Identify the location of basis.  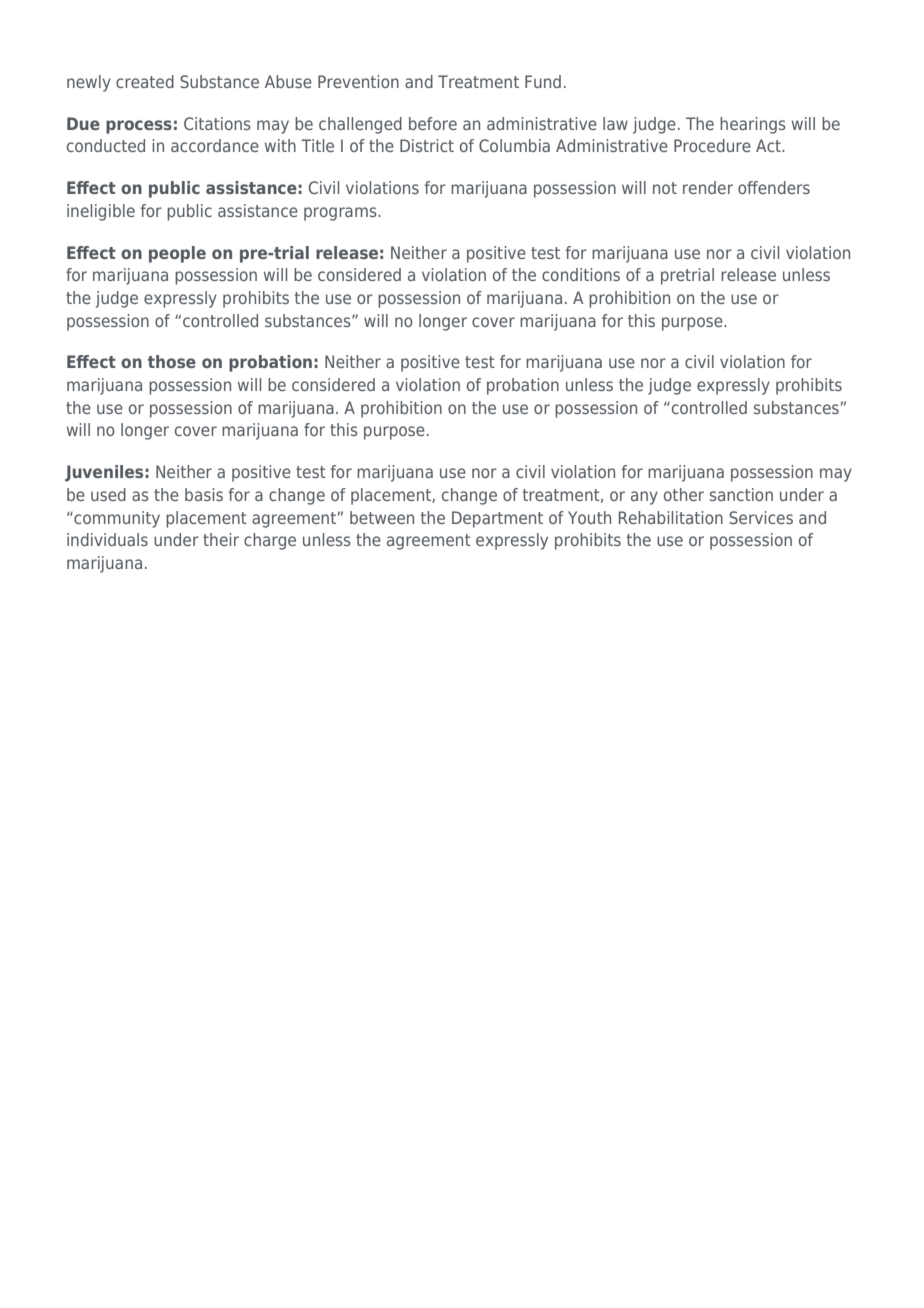
(204, 494).
